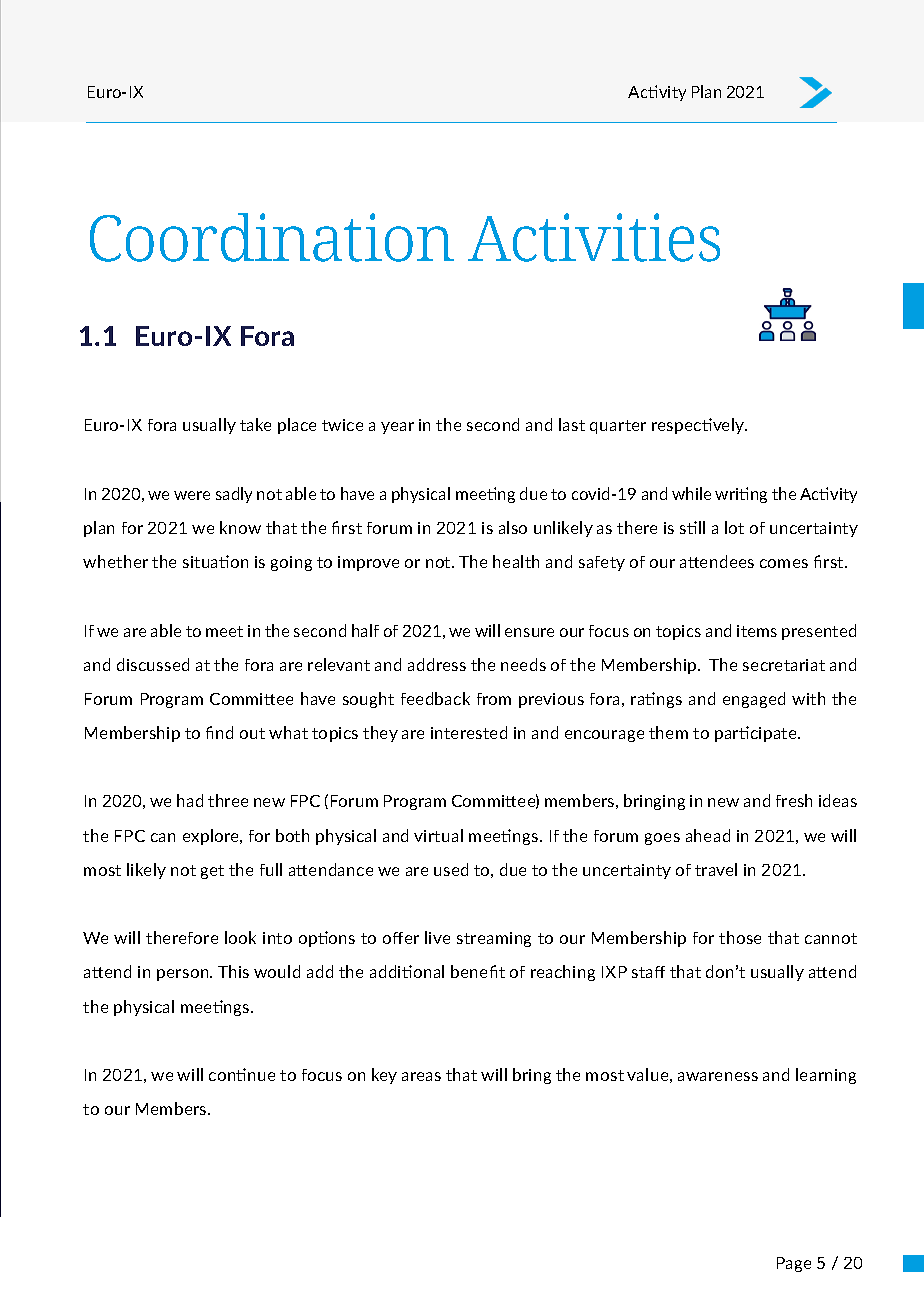 This screenshot has width=924, height=1308. I want to click on participate, so click(757, 734).
